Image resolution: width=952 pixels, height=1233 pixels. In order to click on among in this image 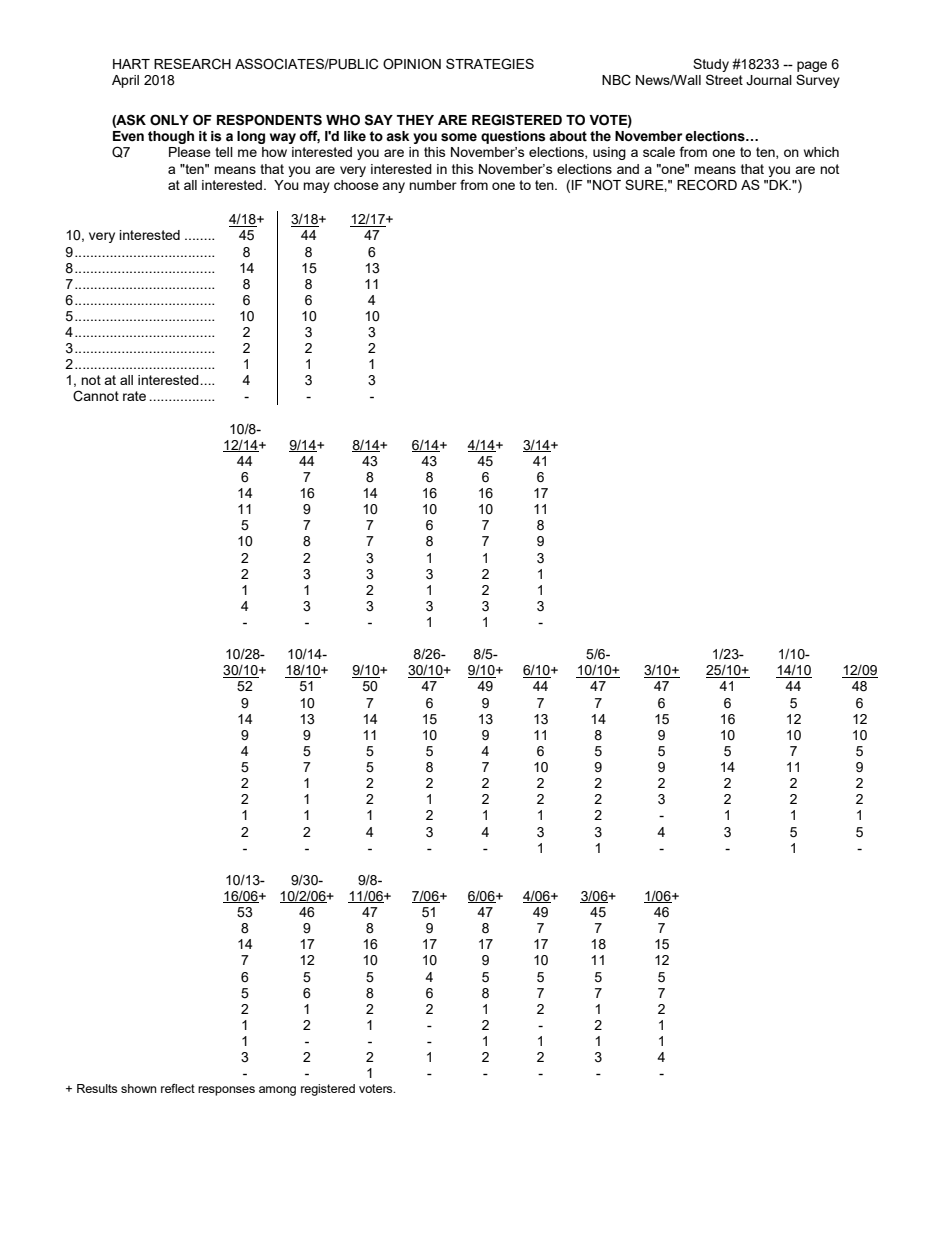, I will do `click(277, 1091)`.
